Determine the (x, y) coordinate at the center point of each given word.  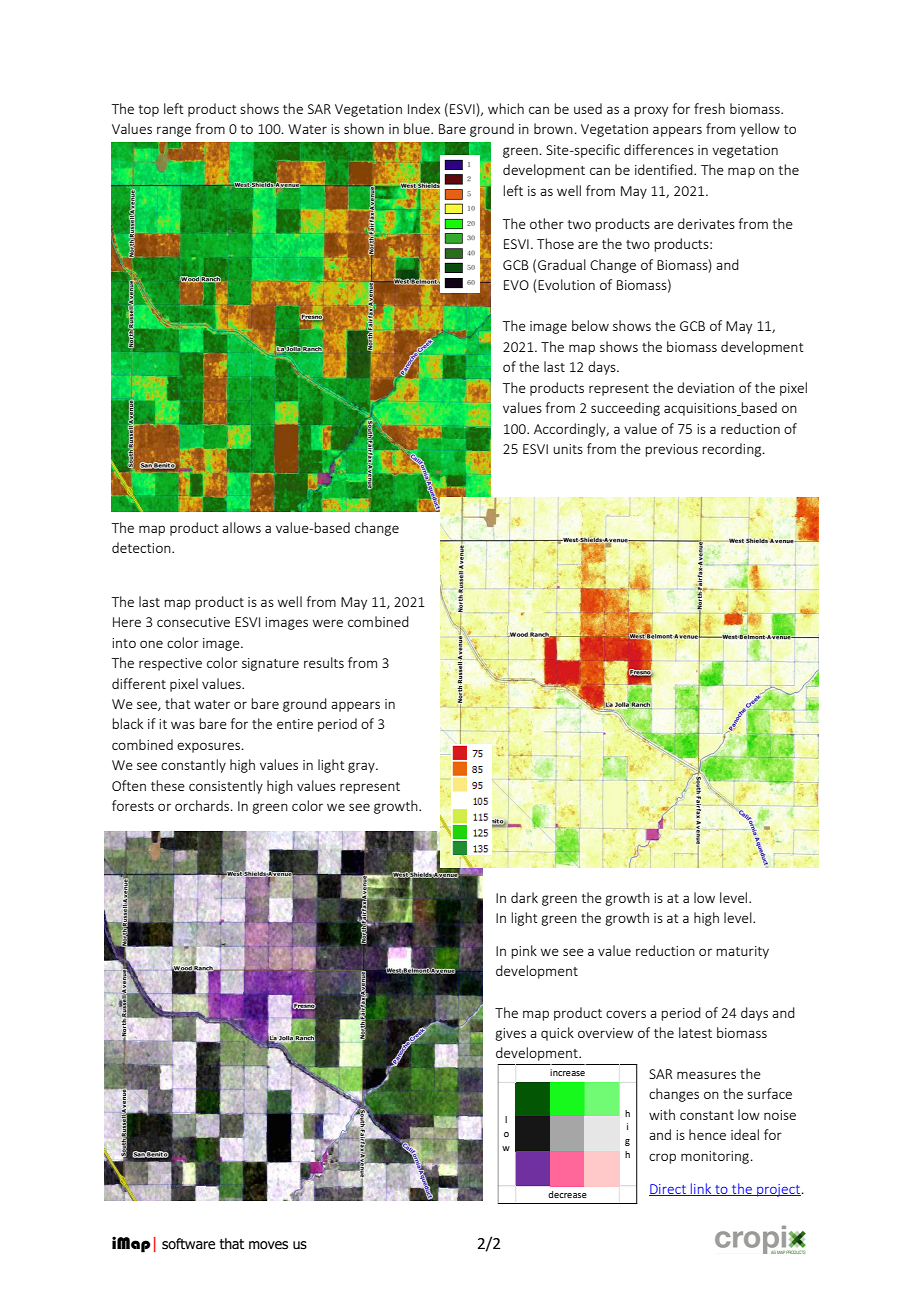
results (324, 662)
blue (418, 128)
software (188, 1244)
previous (671, 450)
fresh (709, 108)
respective (170, 664)
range (174, 131)
